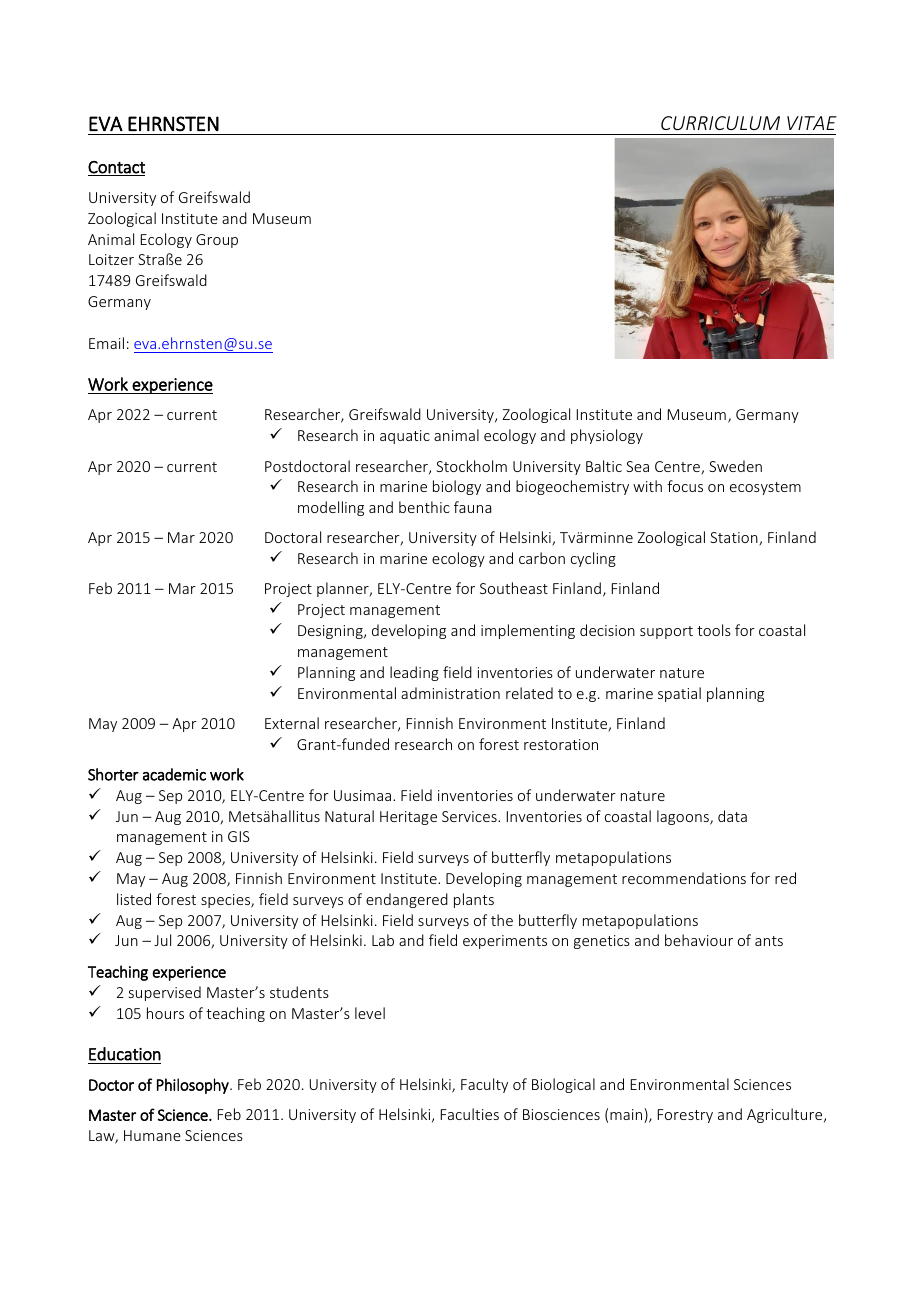  What do you see at coordinates (528, 631) in the document?
I see `implementing` at bounding box center [528, 631].
